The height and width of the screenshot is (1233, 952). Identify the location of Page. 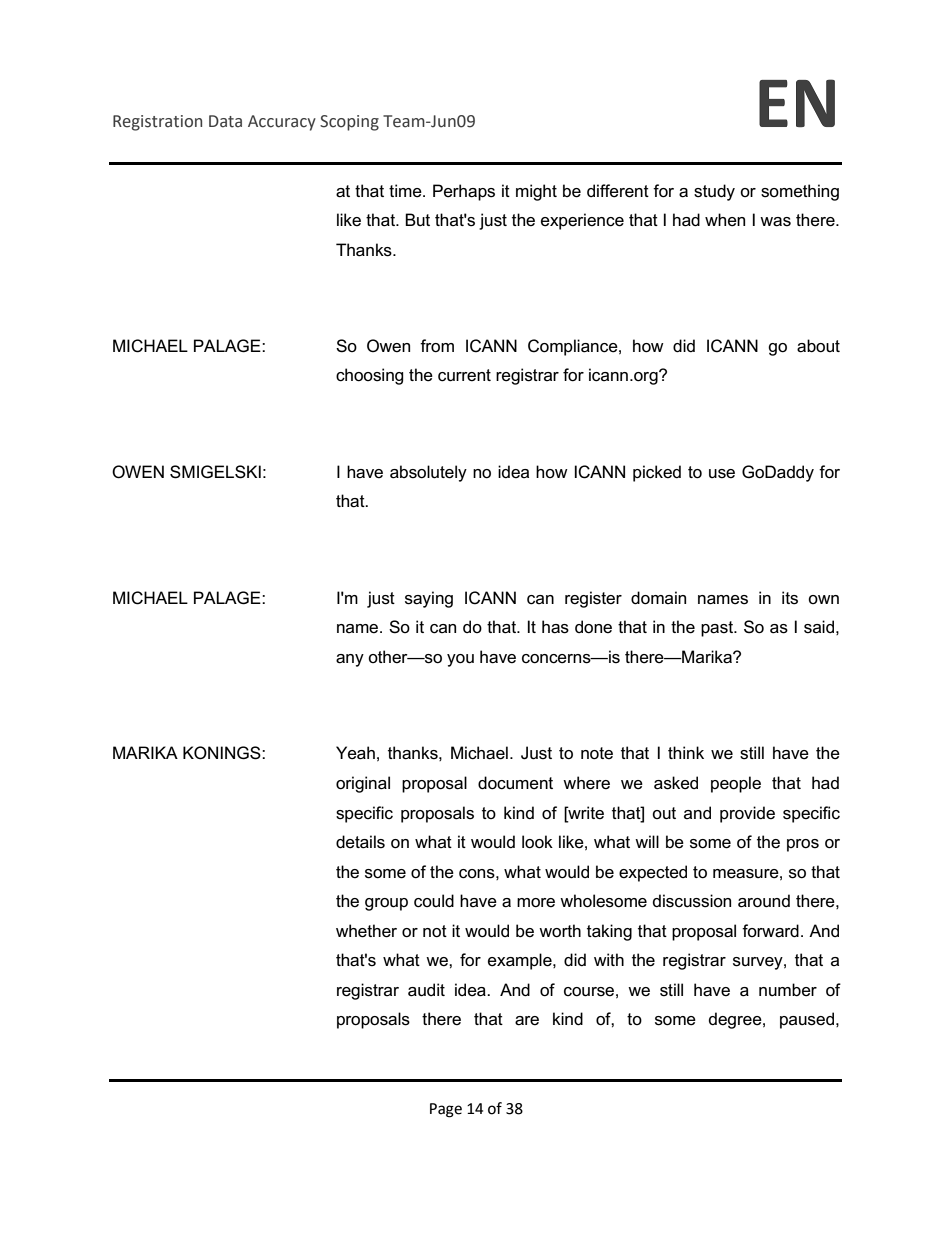
(446, 1110).
